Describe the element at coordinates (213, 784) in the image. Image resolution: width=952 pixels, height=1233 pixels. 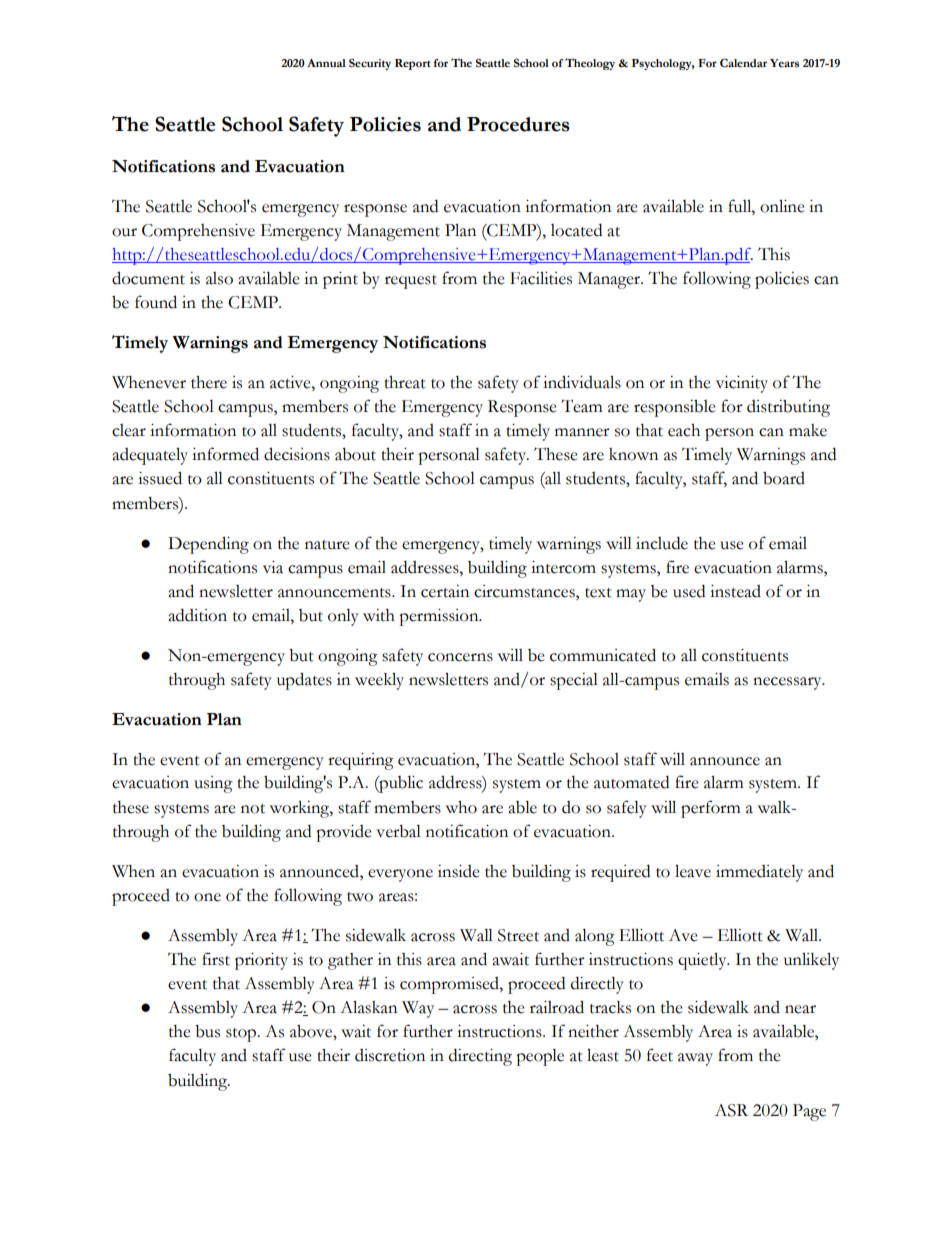
I see `using` at that location.
